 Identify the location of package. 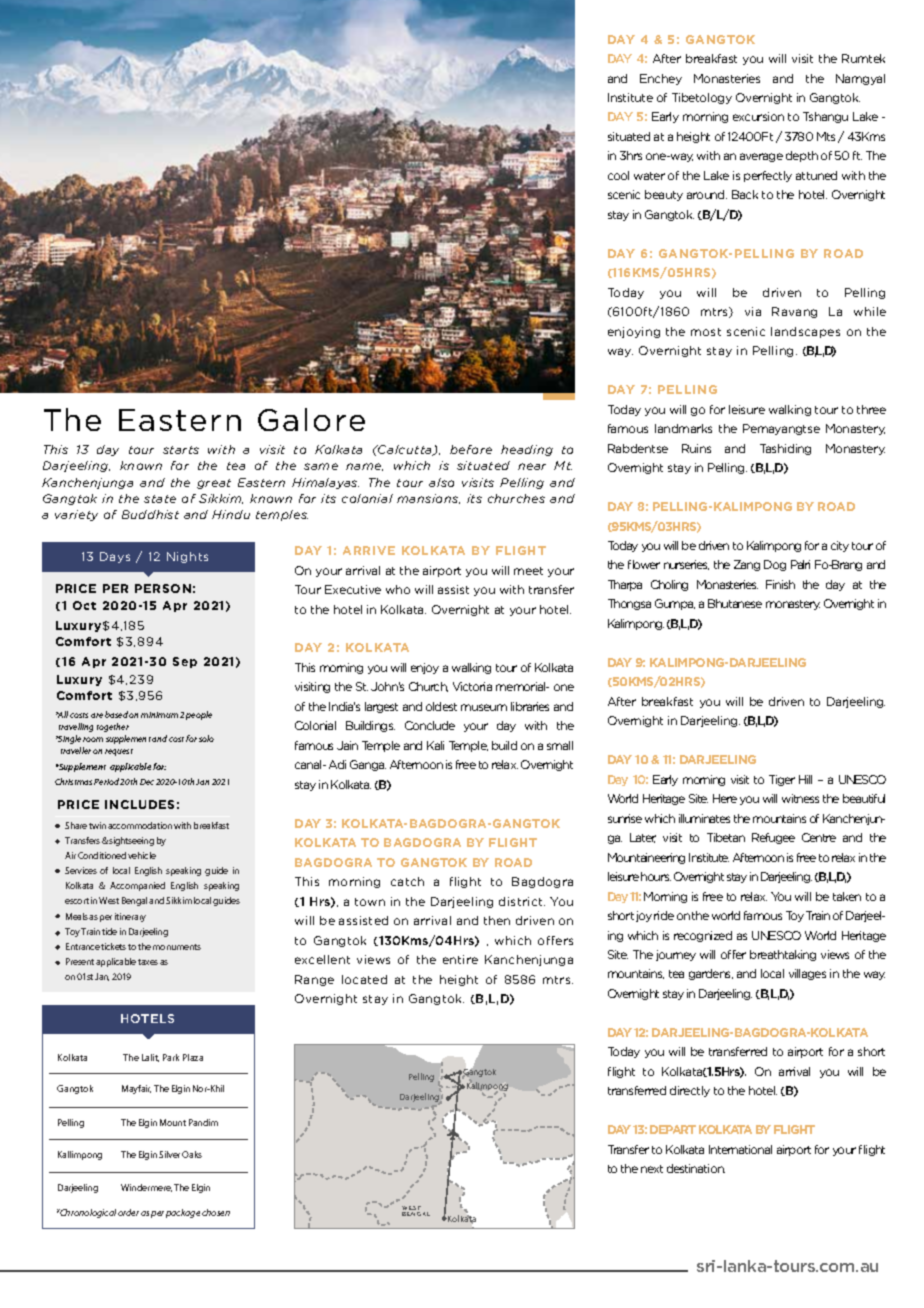
(183, 1213).
